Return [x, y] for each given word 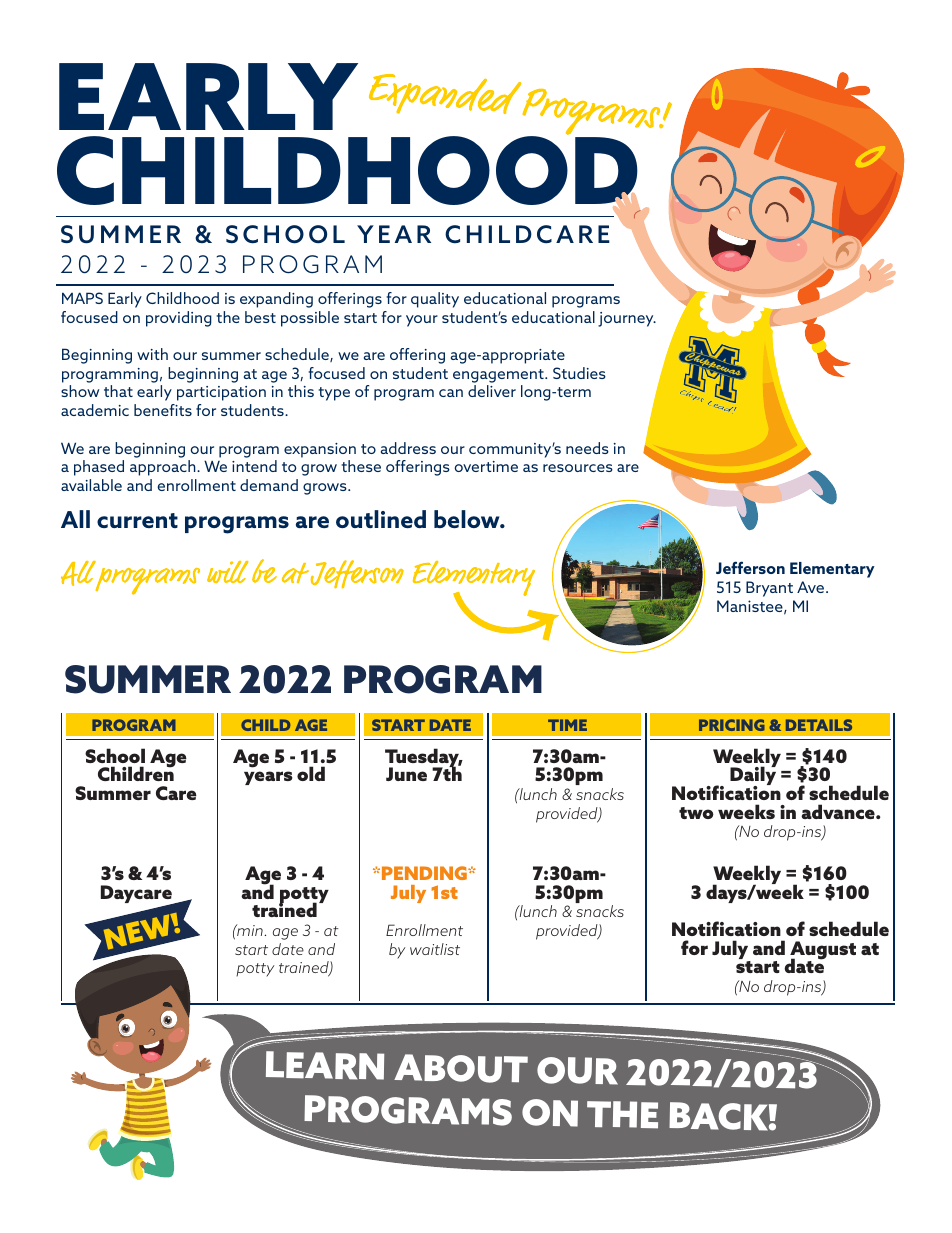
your [422, 321]
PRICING [732, 725]
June [406, 774]
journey [627, 319]
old [311, 773]
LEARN [325, 1065]
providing [179, 319]
